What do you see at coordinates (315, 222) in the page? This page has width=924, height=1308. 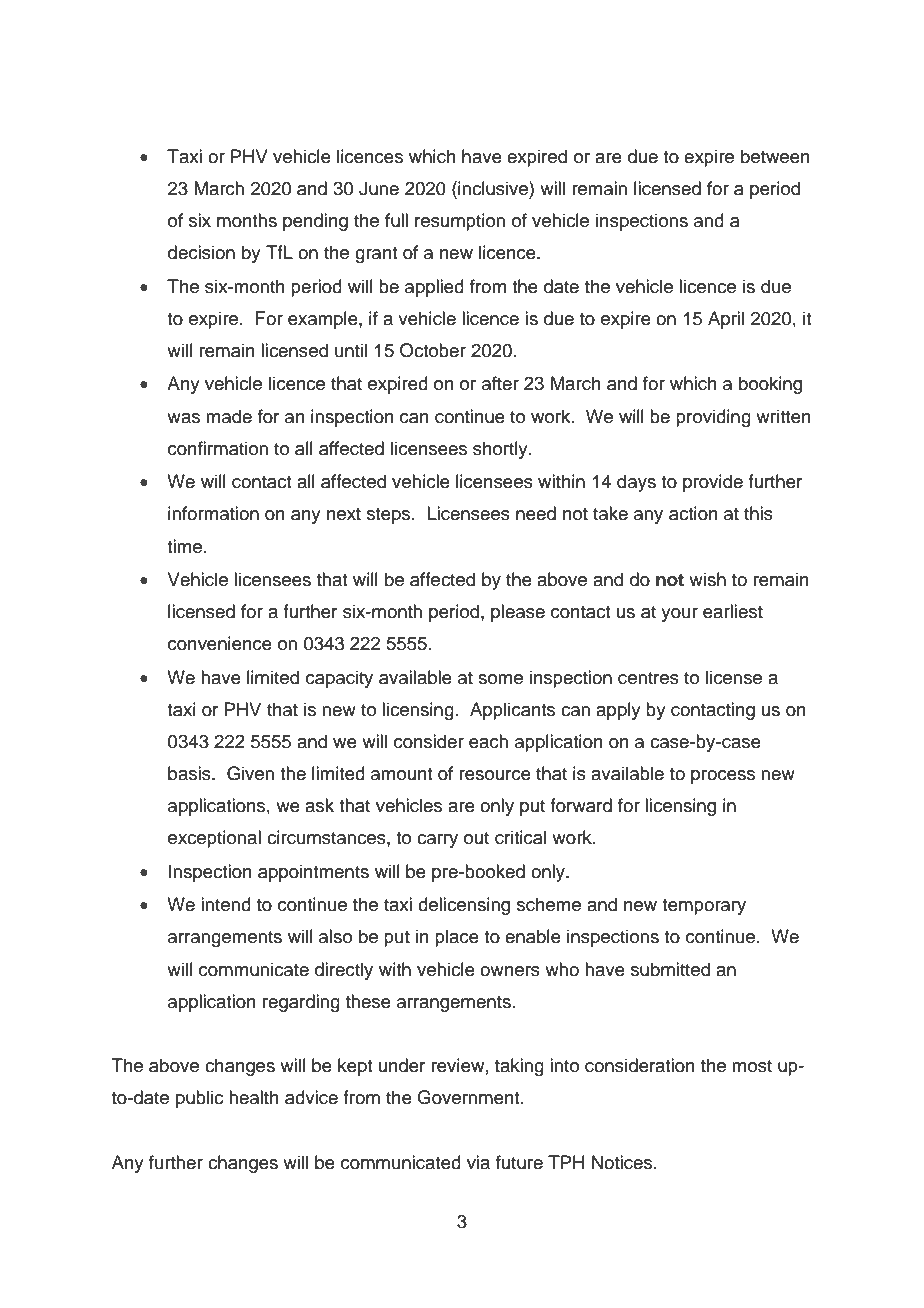 I see `pending` at bounding box center [315, 222].
